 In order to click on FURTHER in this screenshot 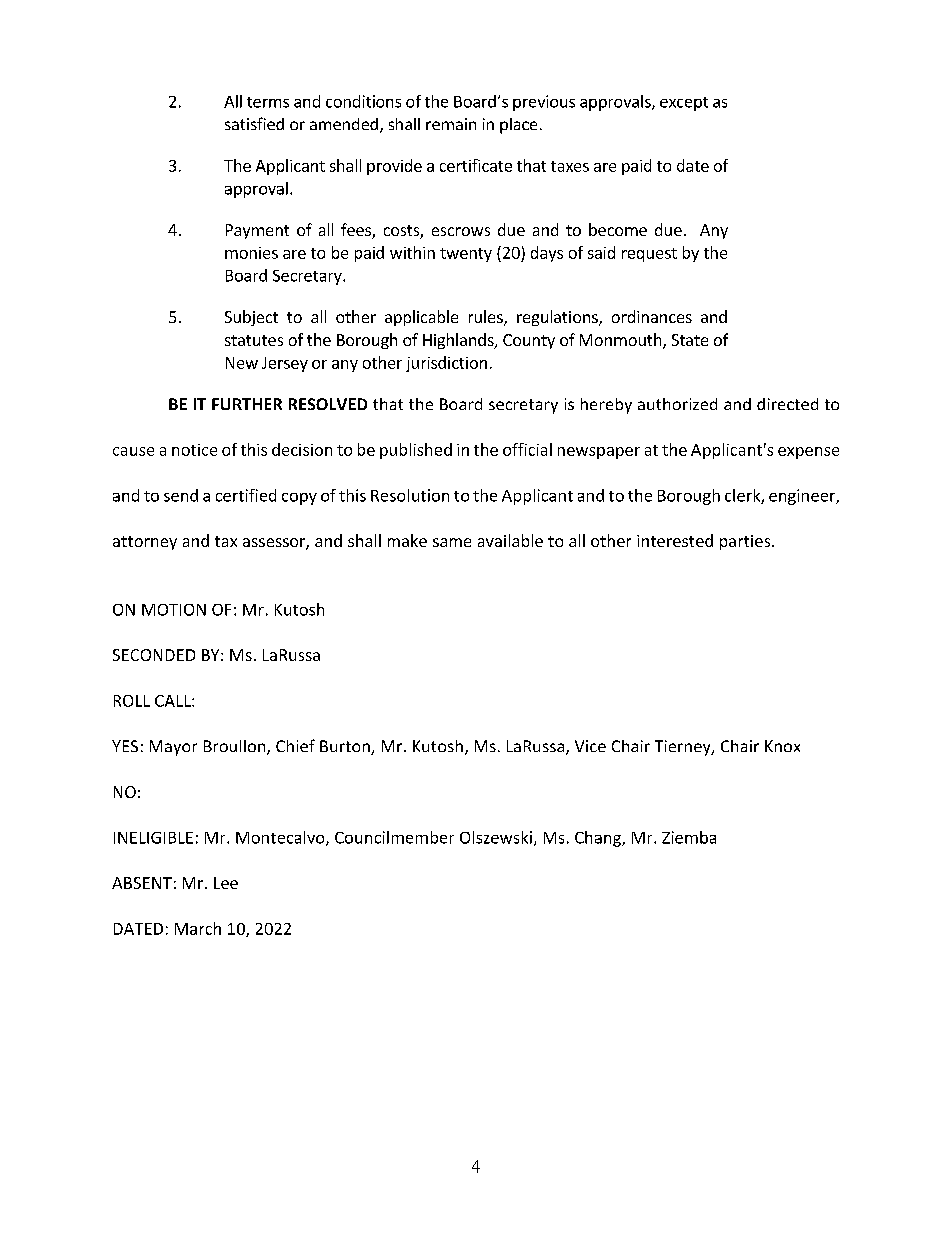, I will do `click(247, 404)`.
